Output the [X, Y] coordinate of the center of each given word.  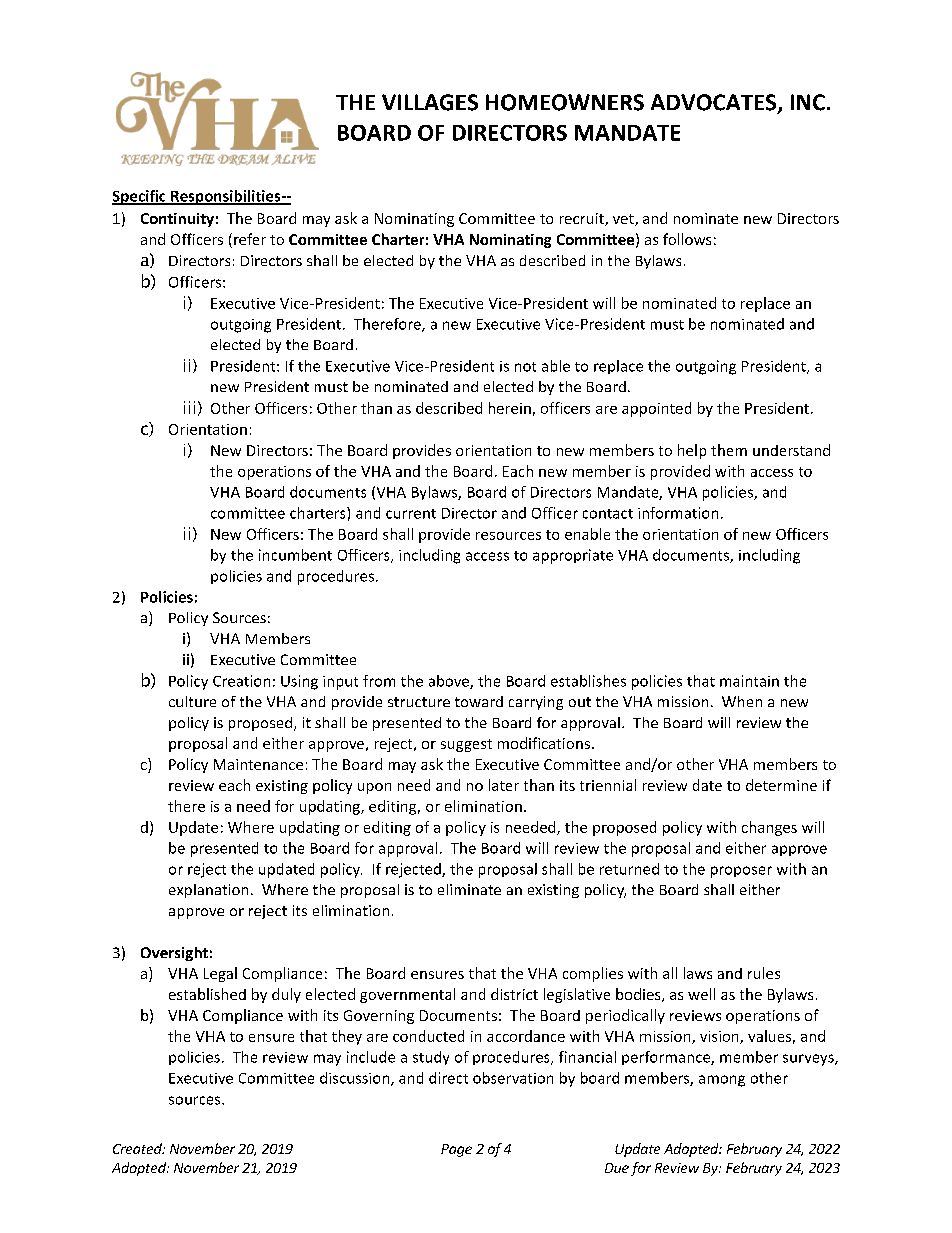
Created [138, 1148]
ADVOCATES [715, 103]
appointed [656, 409]
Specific [140, 197]
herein [510, 408]
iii [189, 407]
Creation [241, 681]
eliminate [469, 889]
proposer [741, 872]
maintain [749, 681]
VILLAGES [430, 102]
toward [479, 701]
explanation [208, 891]
